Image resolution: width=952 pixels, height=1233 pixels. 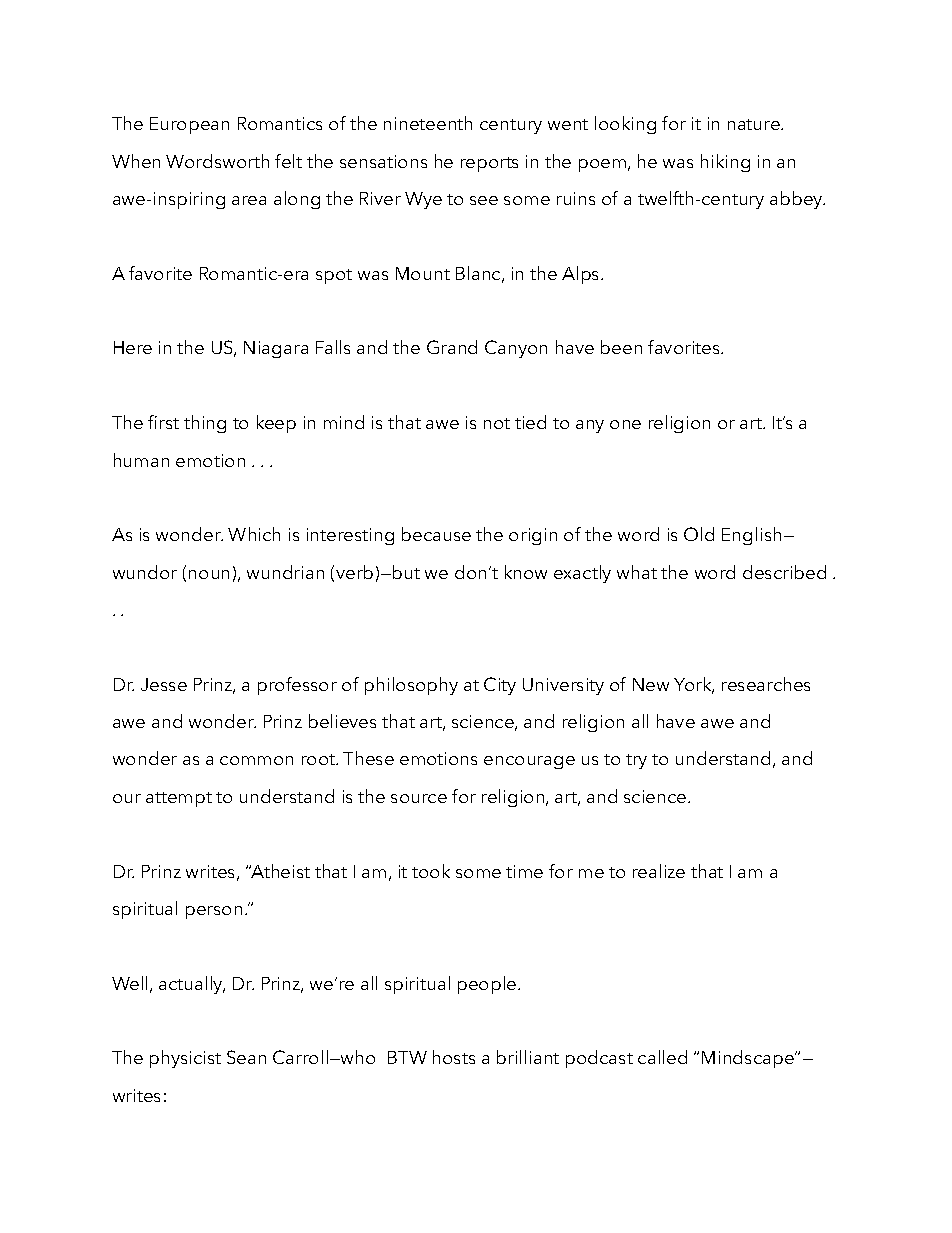 What do you see at coordinates (489, 164) in the document?
I see `reports` at bounding box center [489, 164].
